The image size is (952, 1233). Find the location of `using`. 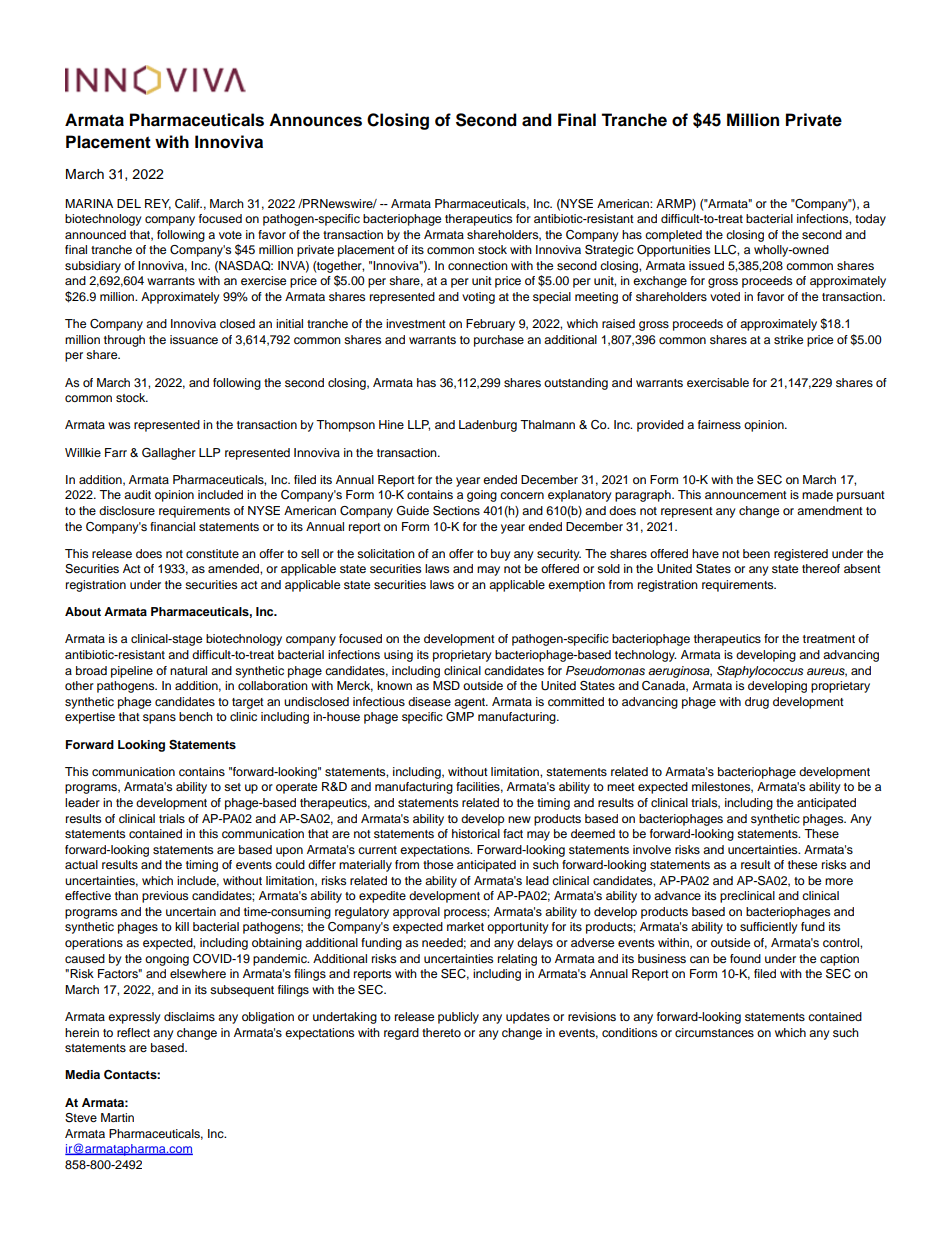

using is located at coordinates (398, 656).
